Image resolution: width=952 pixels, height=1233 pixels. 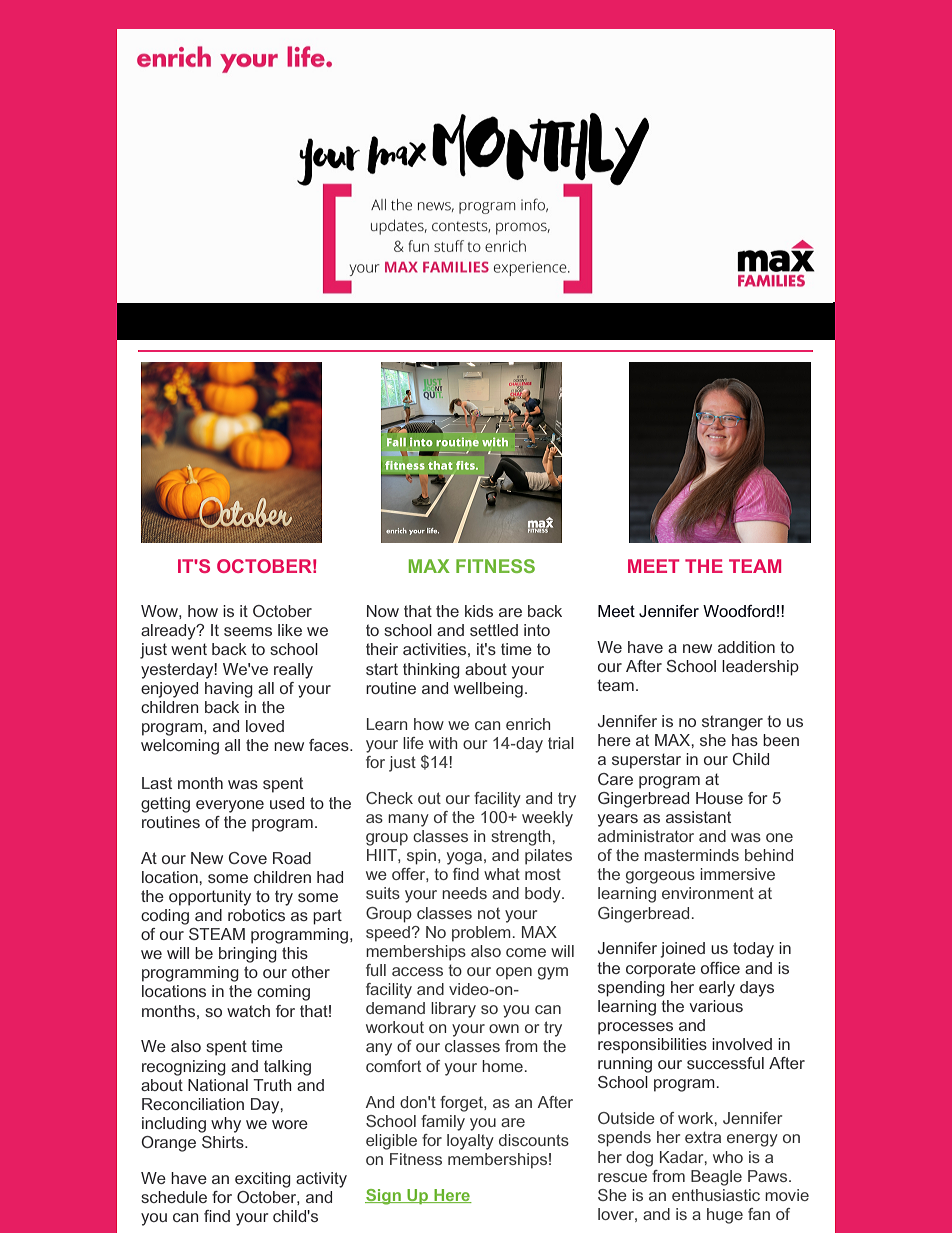 I want to click on settled, so click(x=494, y=630).
